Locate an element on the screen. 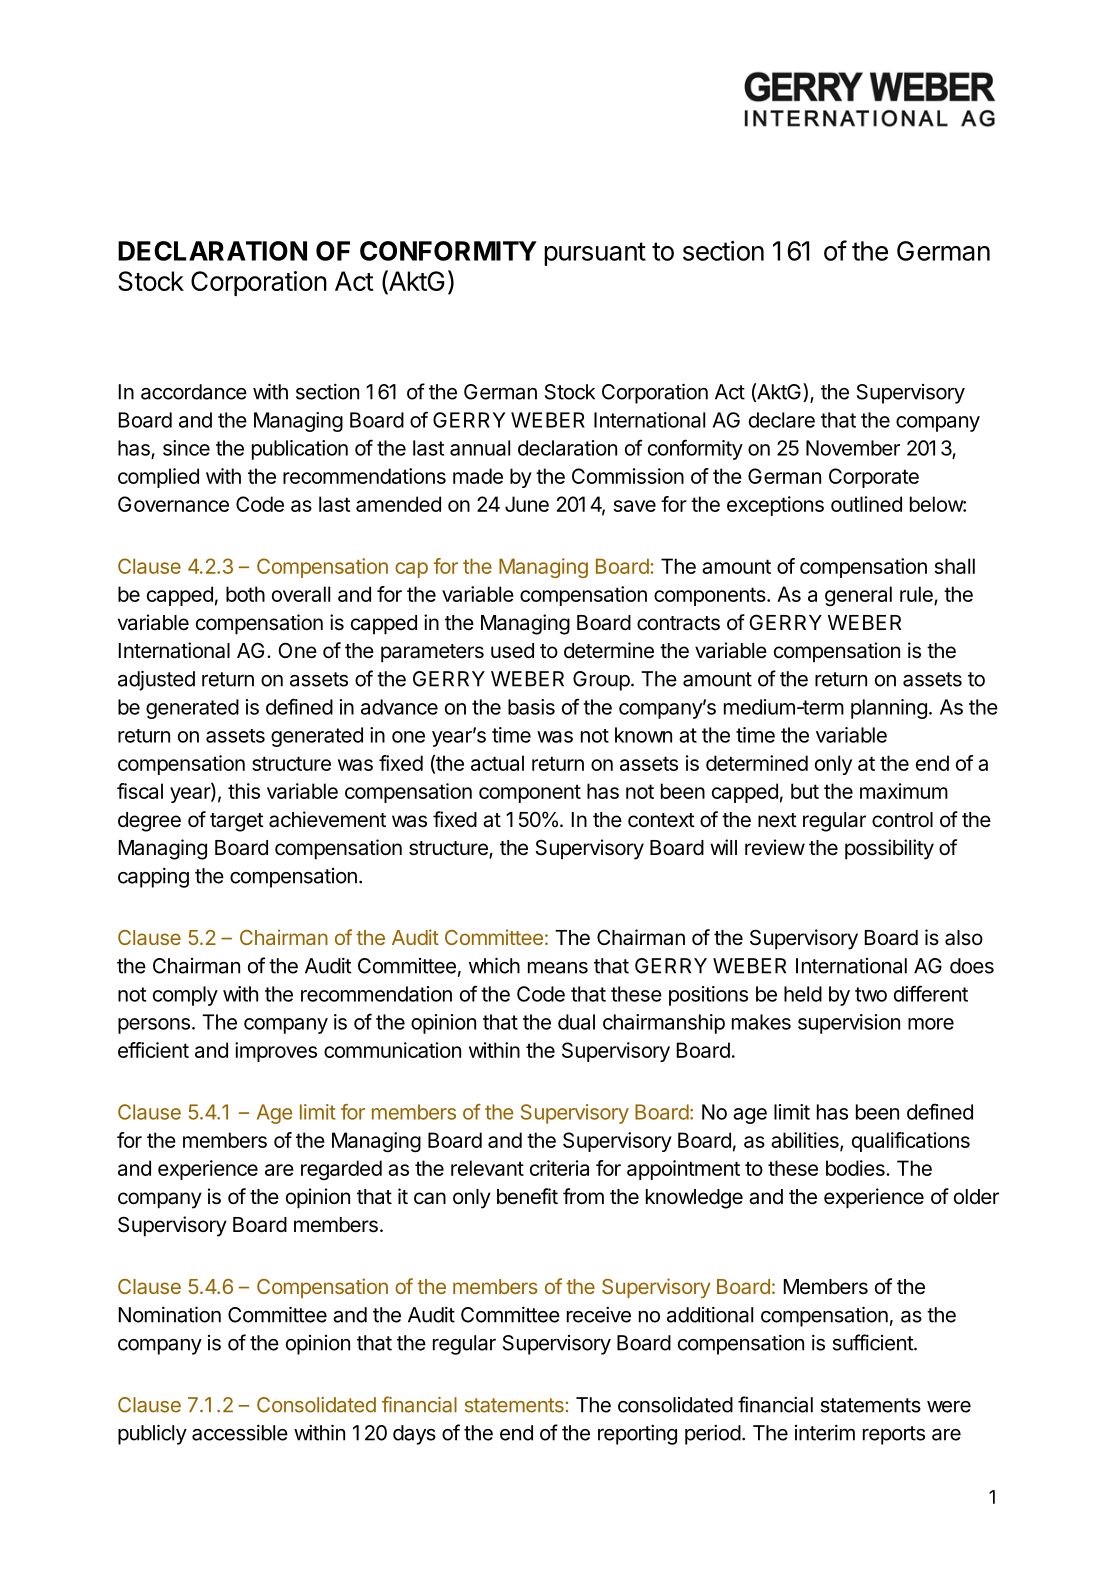 The height and width of the screenshot is (1579, 1116). improves is located at coordinates (276, 1052).
